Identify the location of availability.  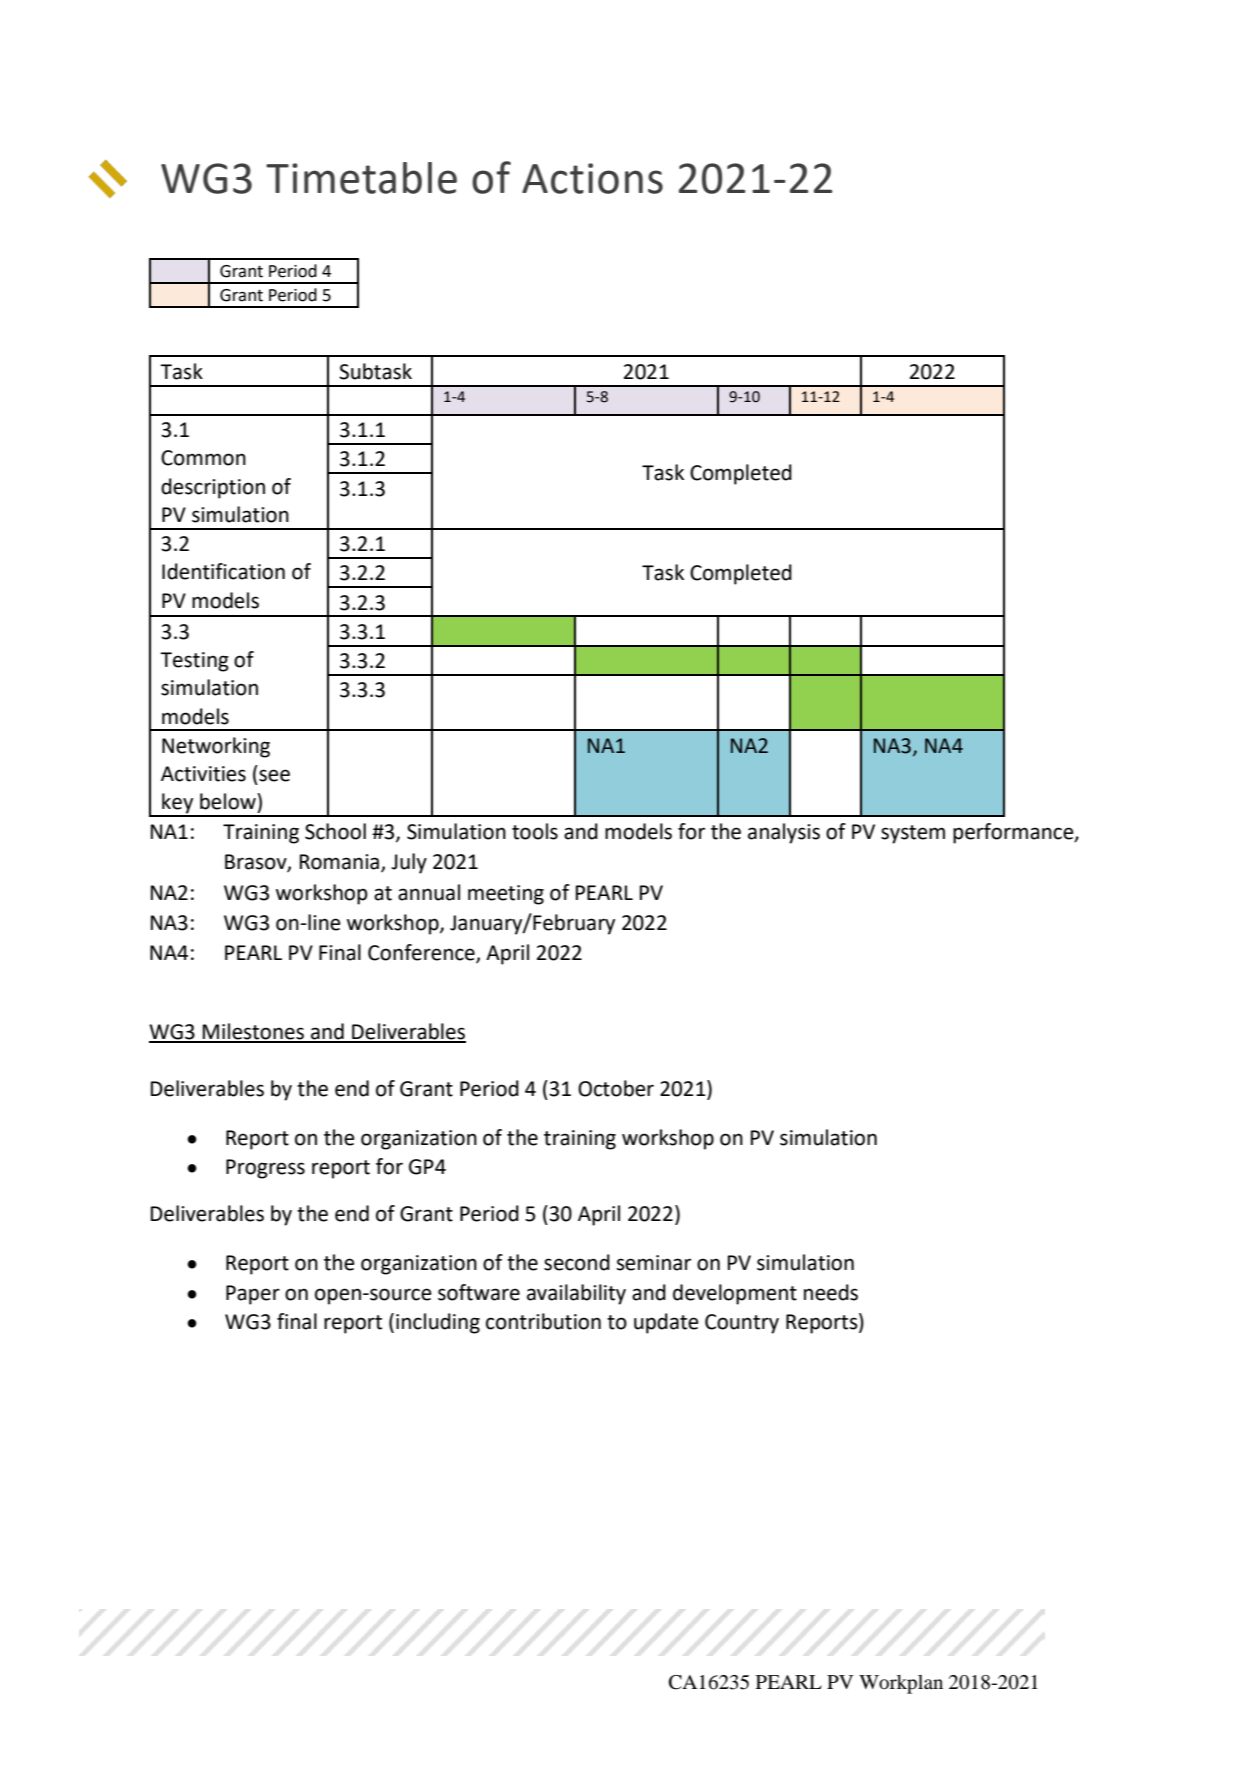
(576, 1294).
